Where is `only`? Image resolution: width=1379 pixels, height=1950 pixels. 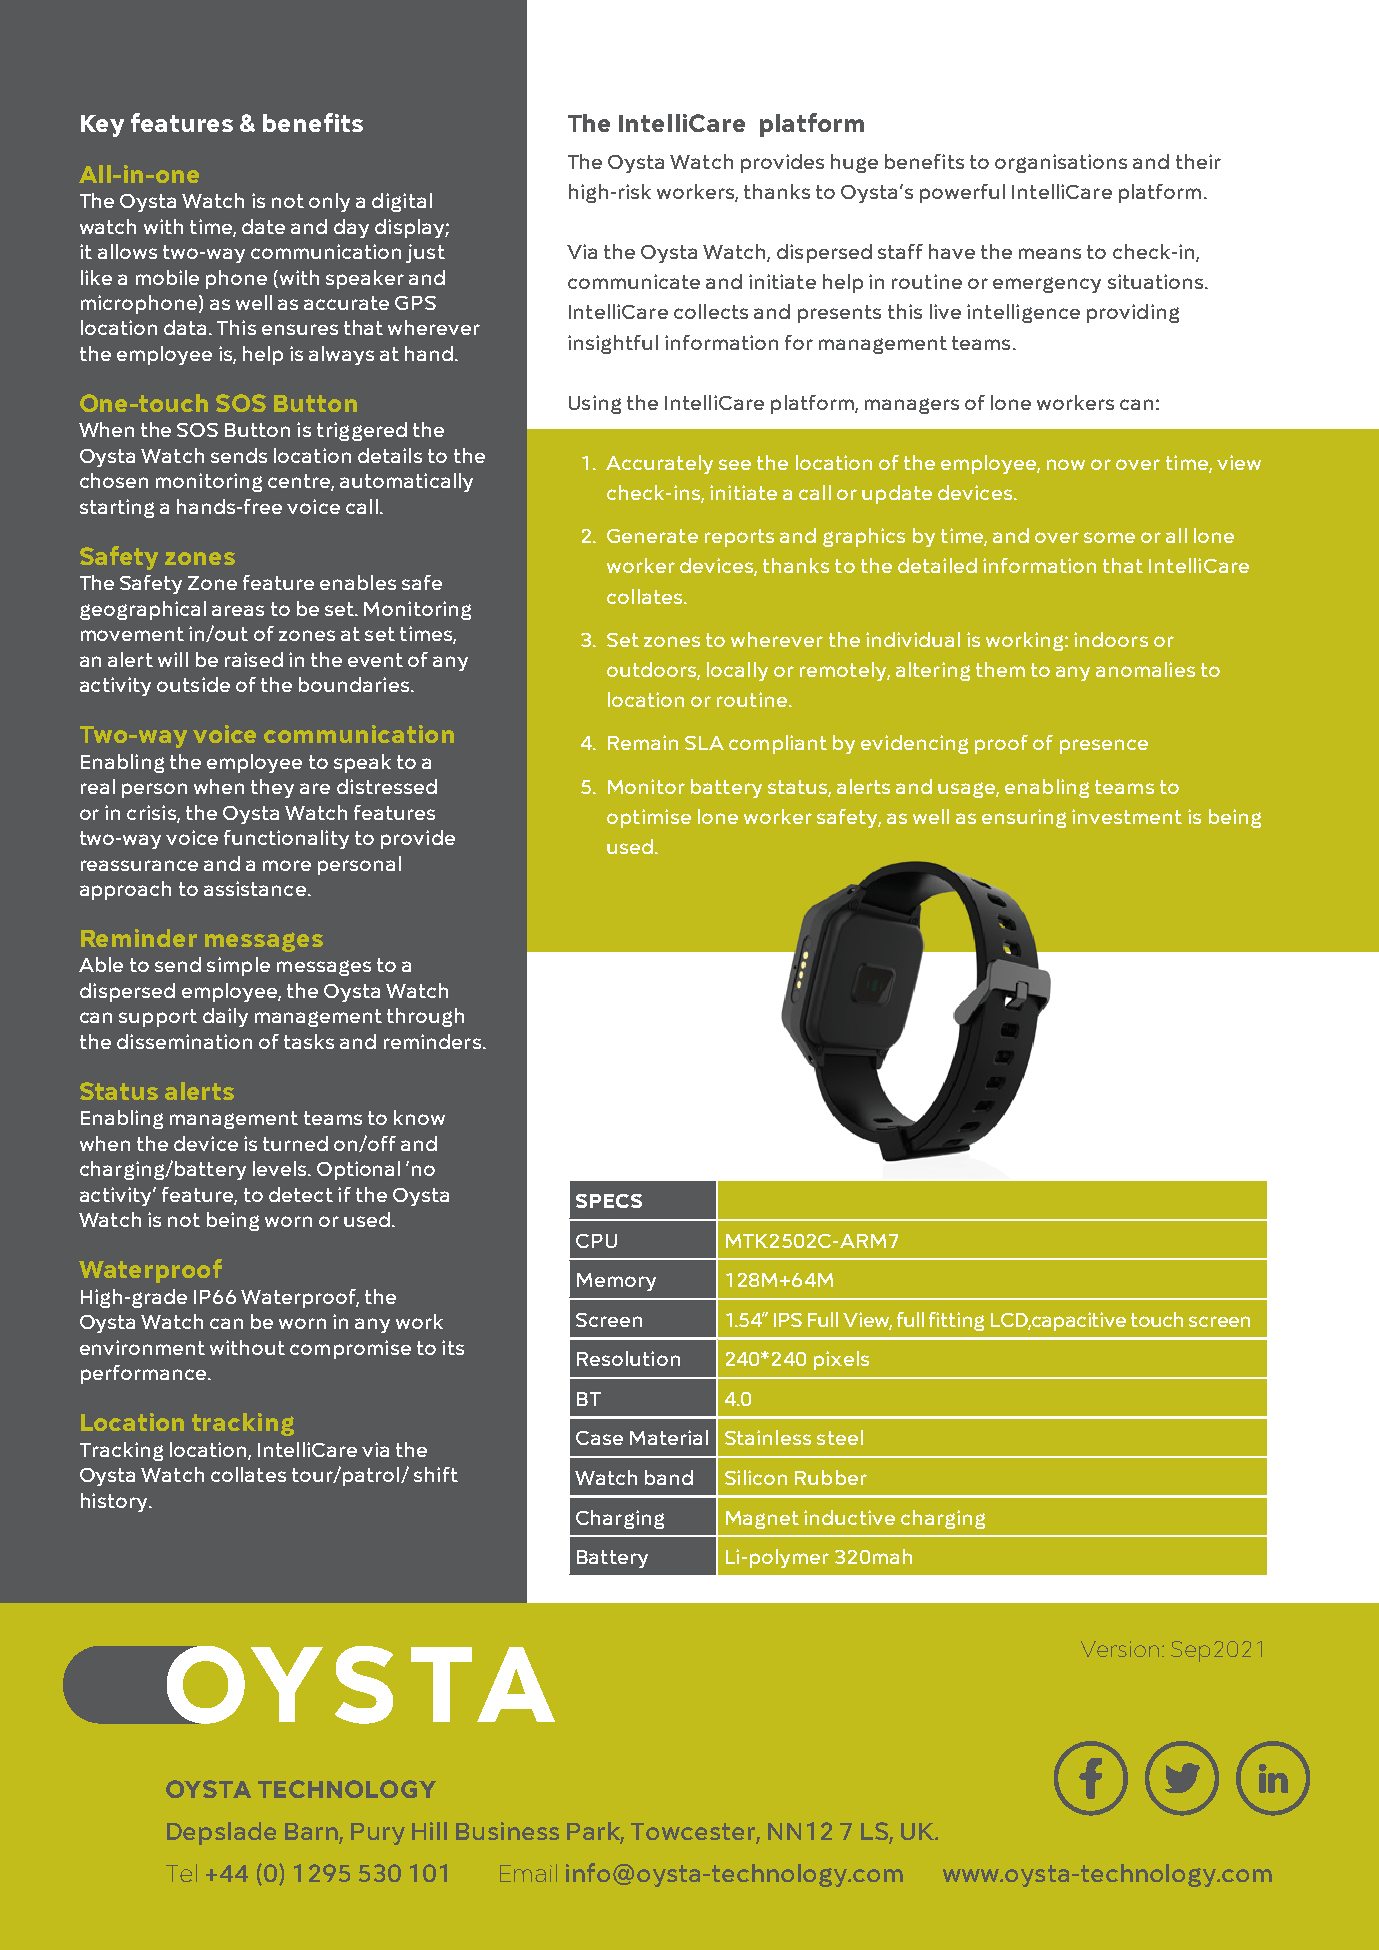 only is located at coordinates (329, 202).
